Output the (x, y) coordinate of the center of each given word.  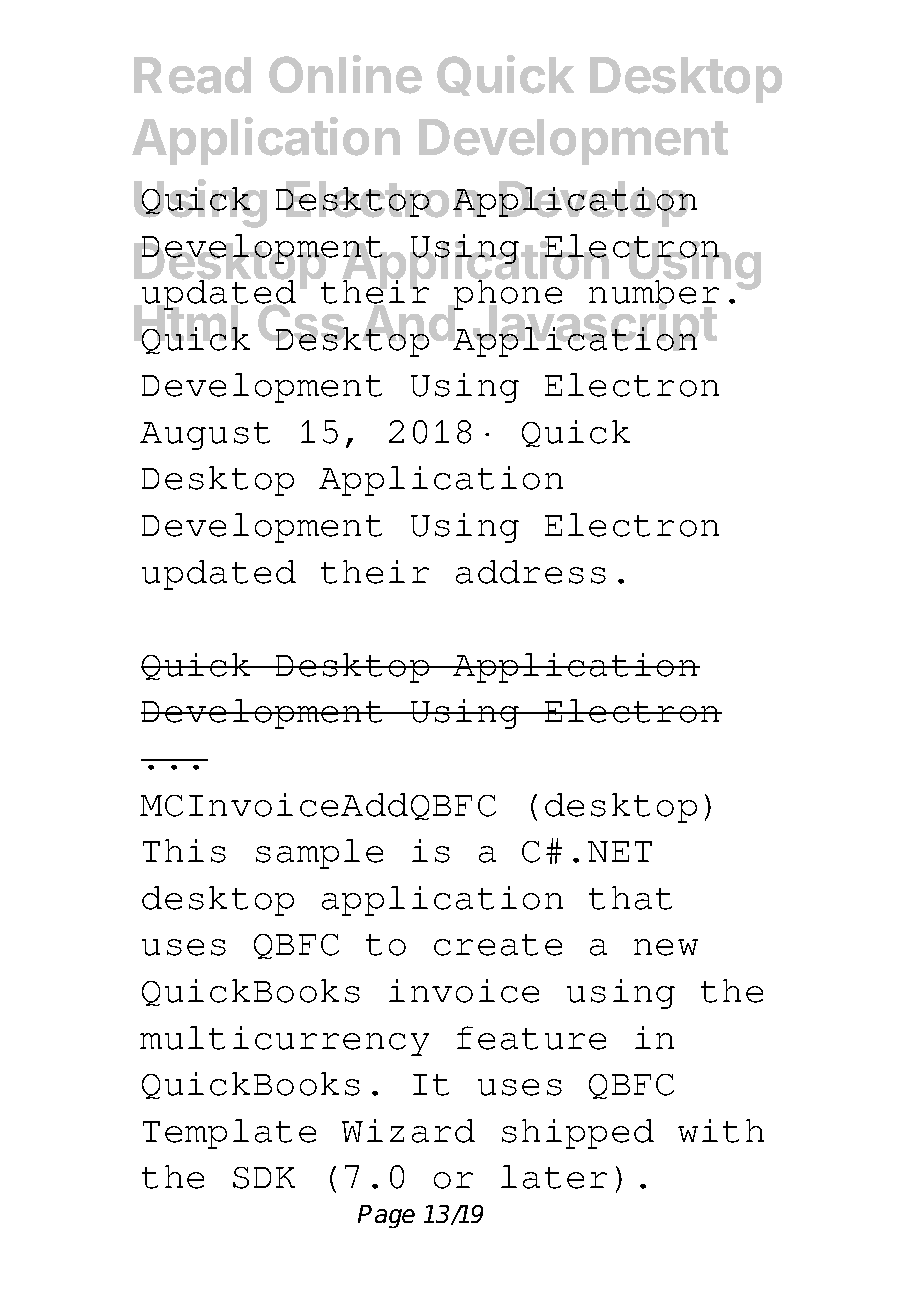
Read (192, 75)
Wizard (408, 1131)
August (205, 436)
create (498, 945)
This (184, 851)
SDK (264, 1178)
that (630, 898)
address (531, 572)
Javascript (593, 328)
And (409, 325)
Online (345, 74)
